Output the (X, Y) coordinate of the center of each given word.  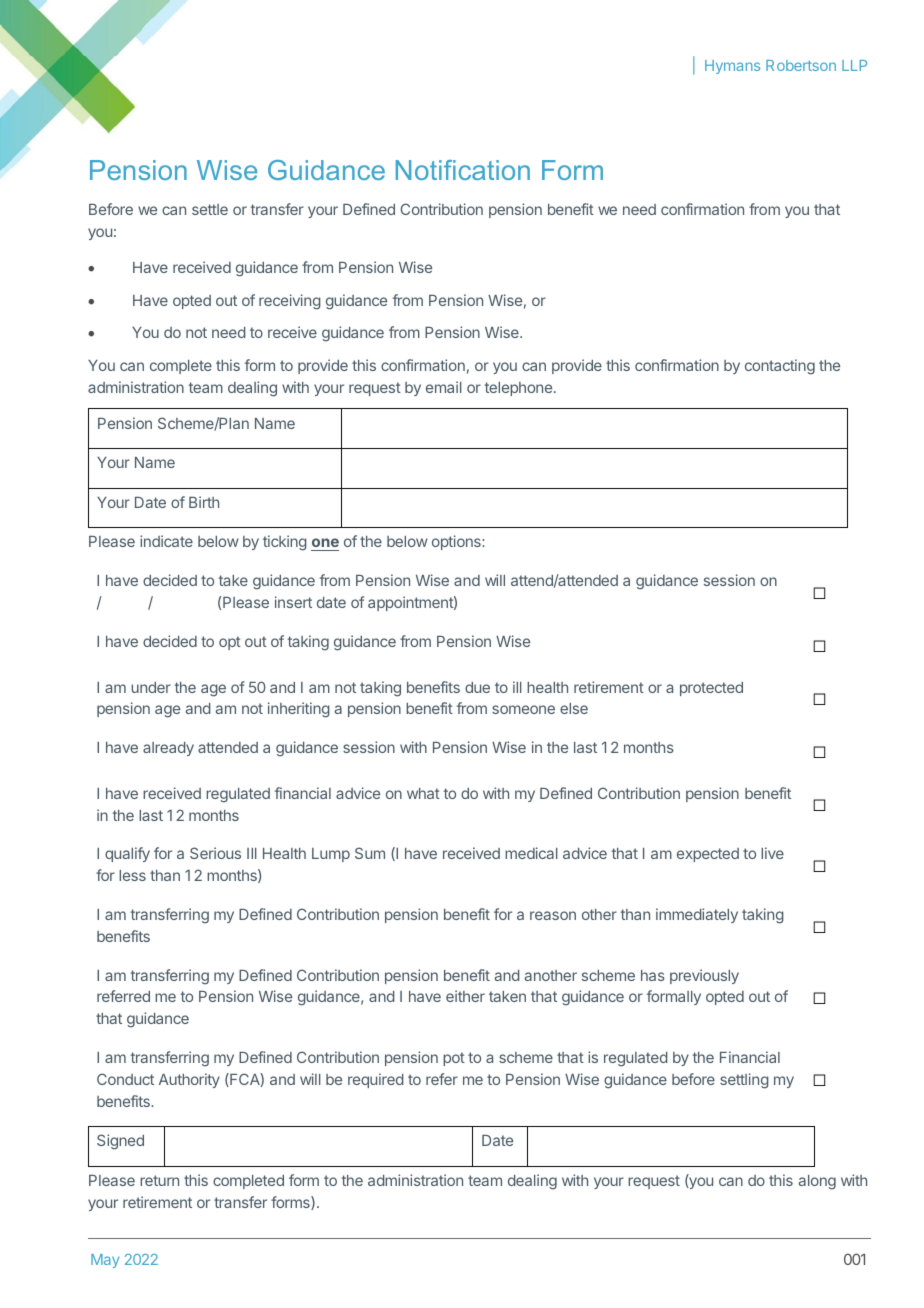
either (465, 996)
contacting (780, 367)
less (132, 875)
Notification (463, 170)
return (159, 1180)
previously (704, 976)
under (151, 687)
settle (210, 209)
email (444, 387)
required (375, 1080)
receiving (290, 302)
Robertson (801, 65)
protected (711, 689)
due (477, 687)
